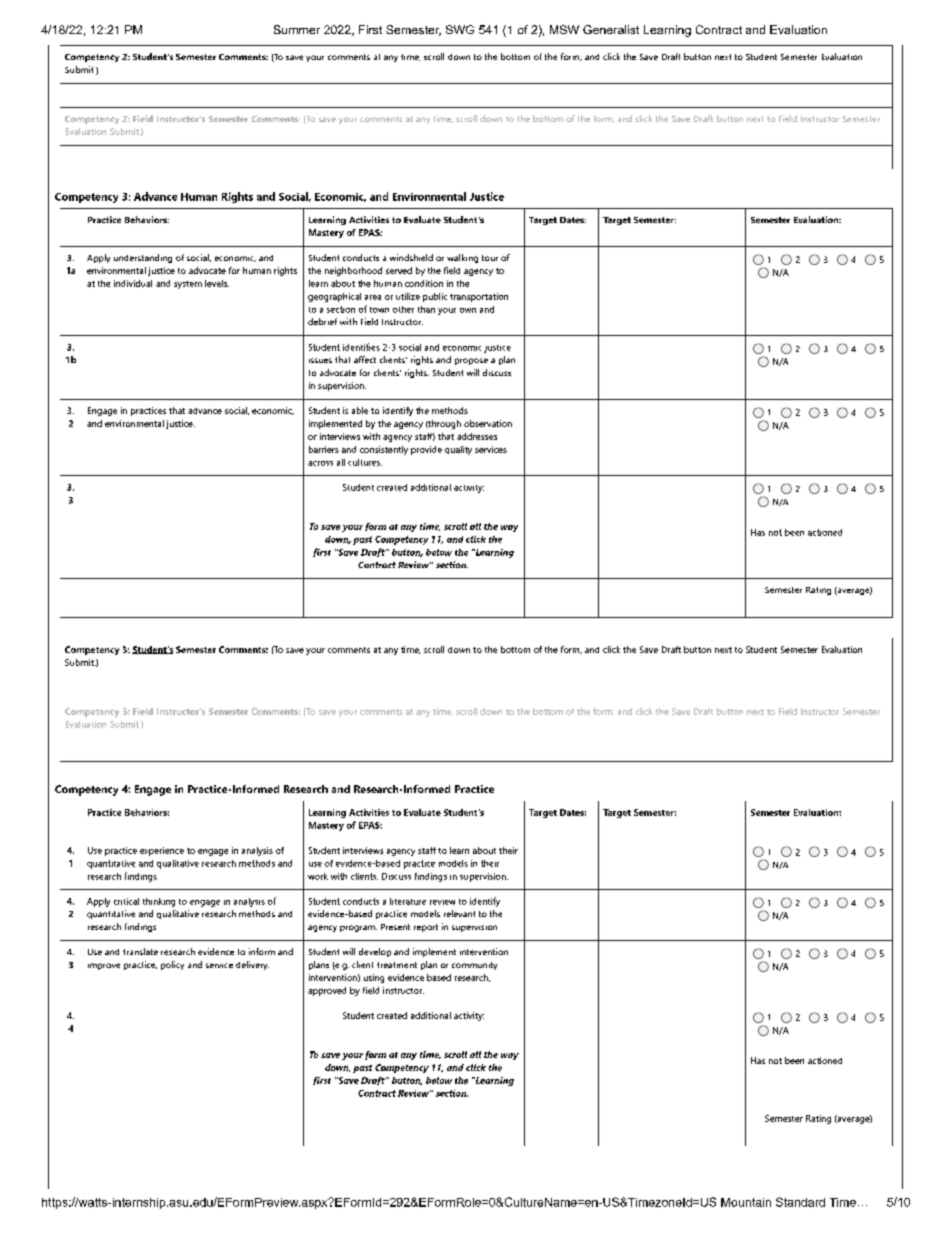 This page has height=1233, width=952. What do you see at coordinates (320, 463) in the page?
I see `across` at bounding box center [320, 463].
